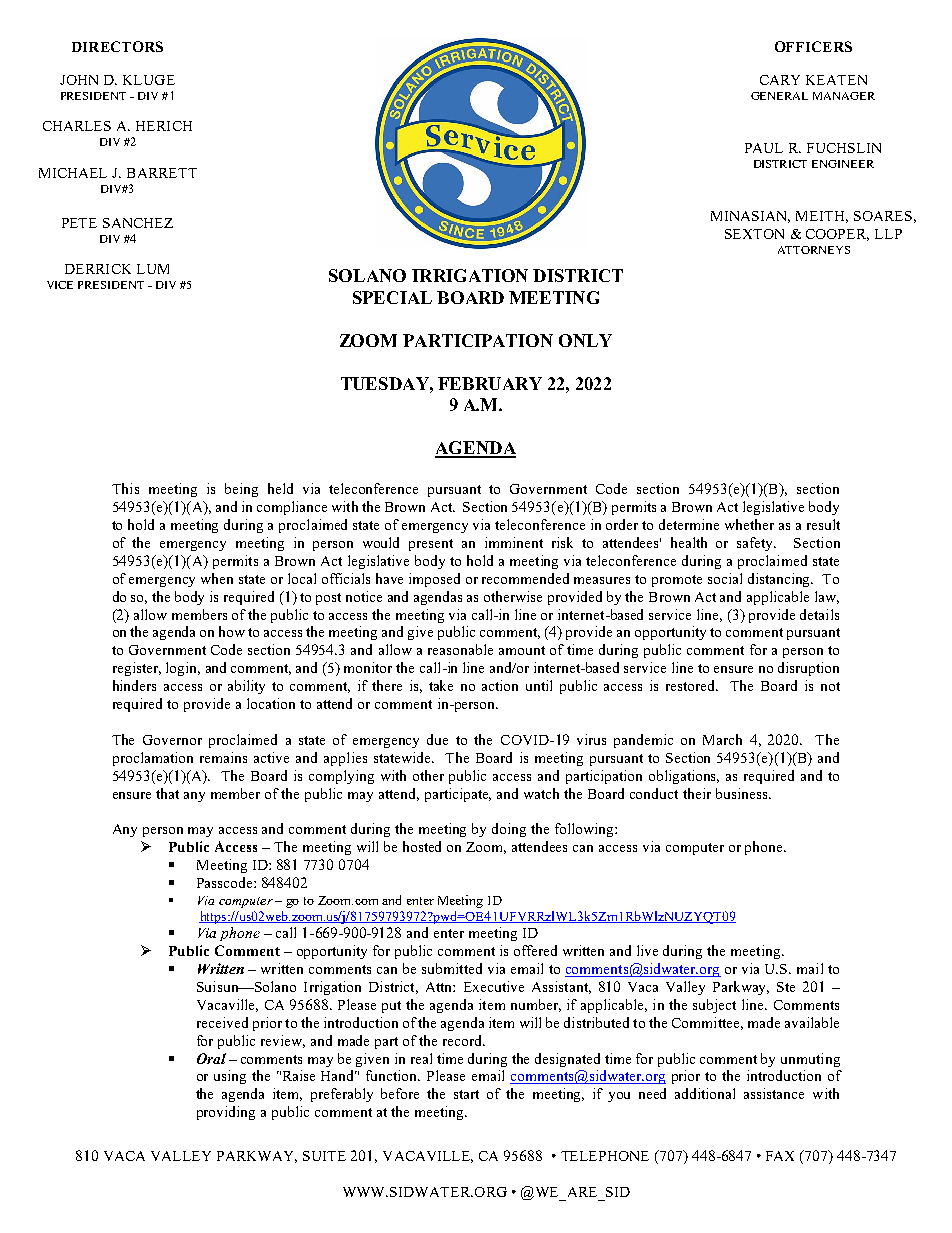 This screenshot has width=952, height=1233. What do you see at coordinates (167, 793) in the screenshot?
I see `that` at bounding box center [167, 793].
